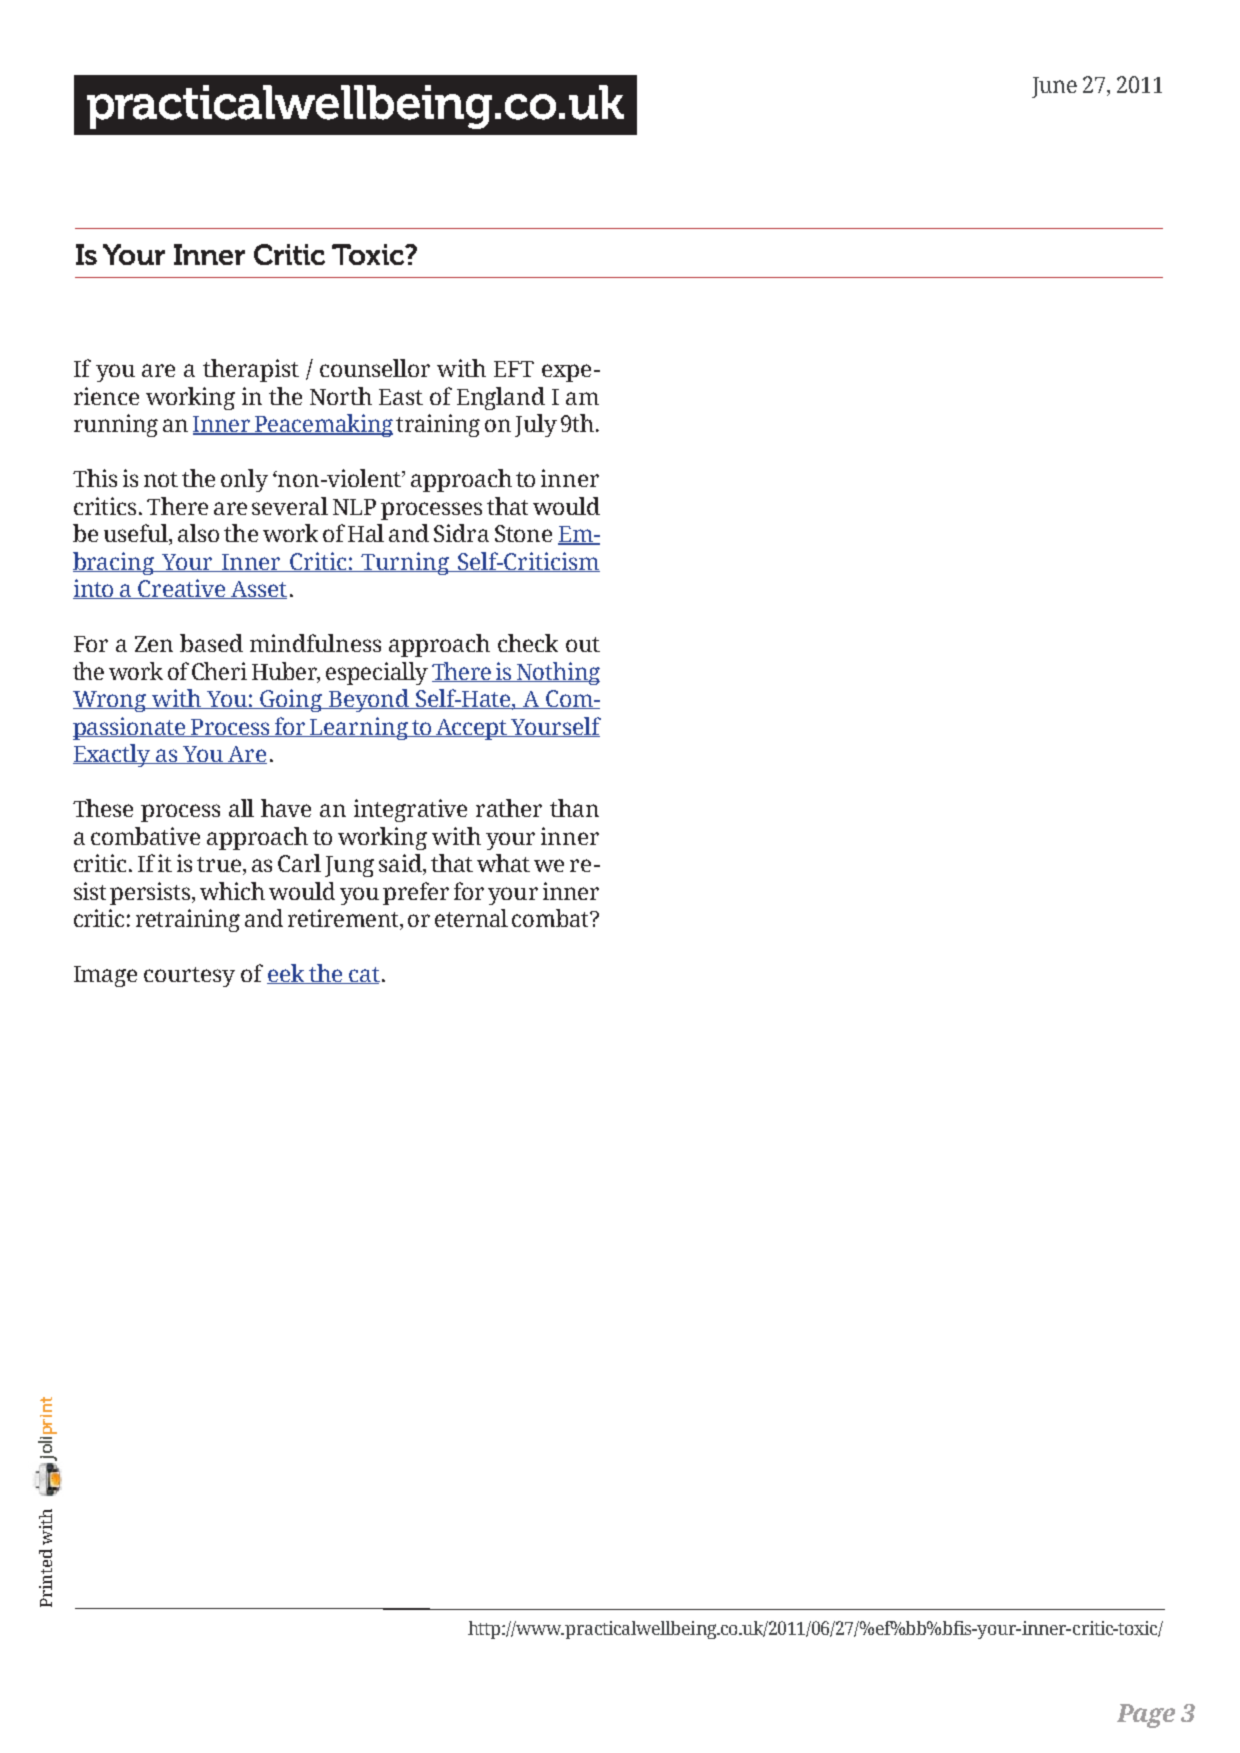 The width and height of the screenshot is (1240, 1753). What do you see at coordinates (286, 974) in the screenshot?
I see `eek` at bounding box center [286, 974].
